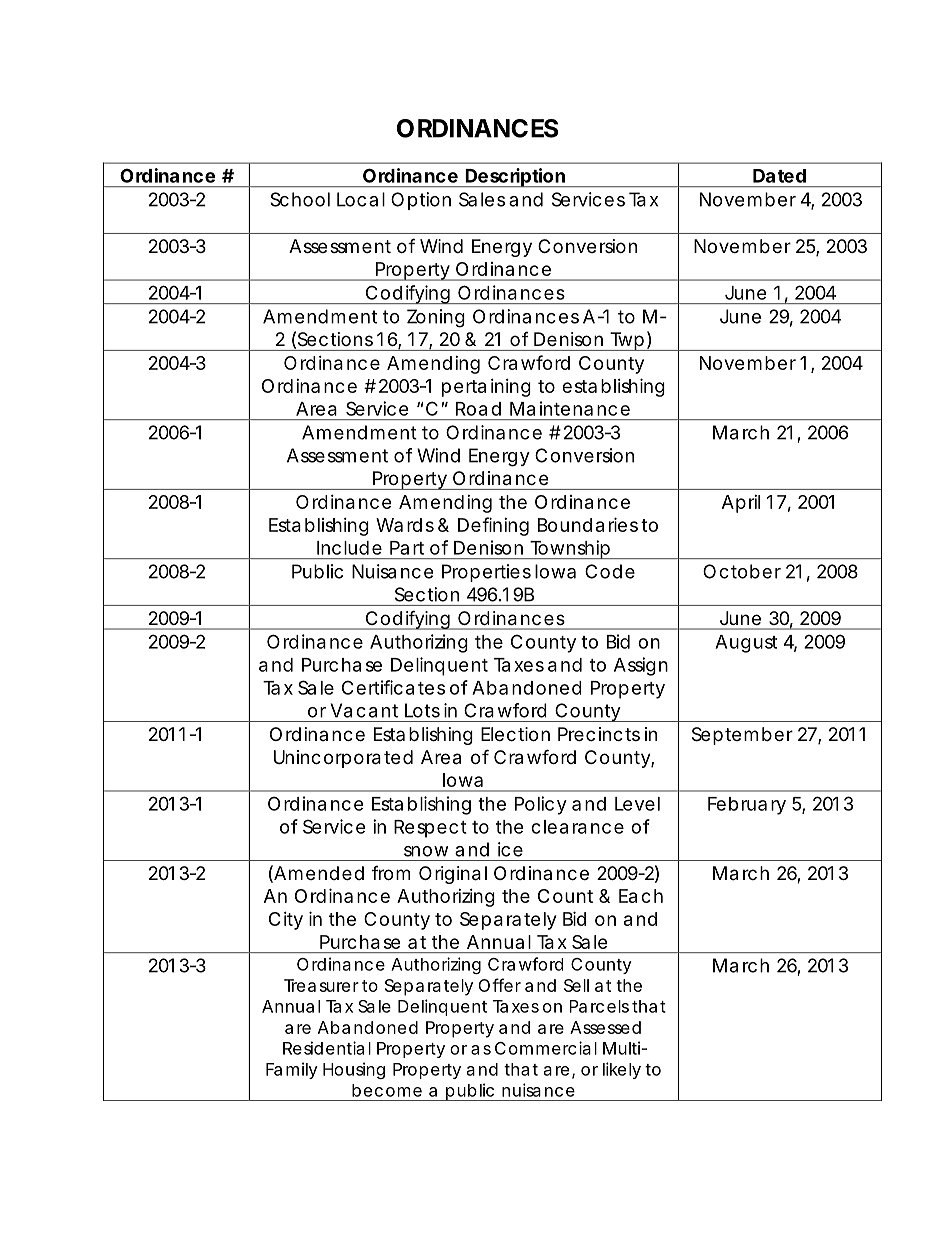 The height and width of the image is (1233, 952). Describe the element at coordinates (393, 687) in the image. I see `Certificates` at that location.
